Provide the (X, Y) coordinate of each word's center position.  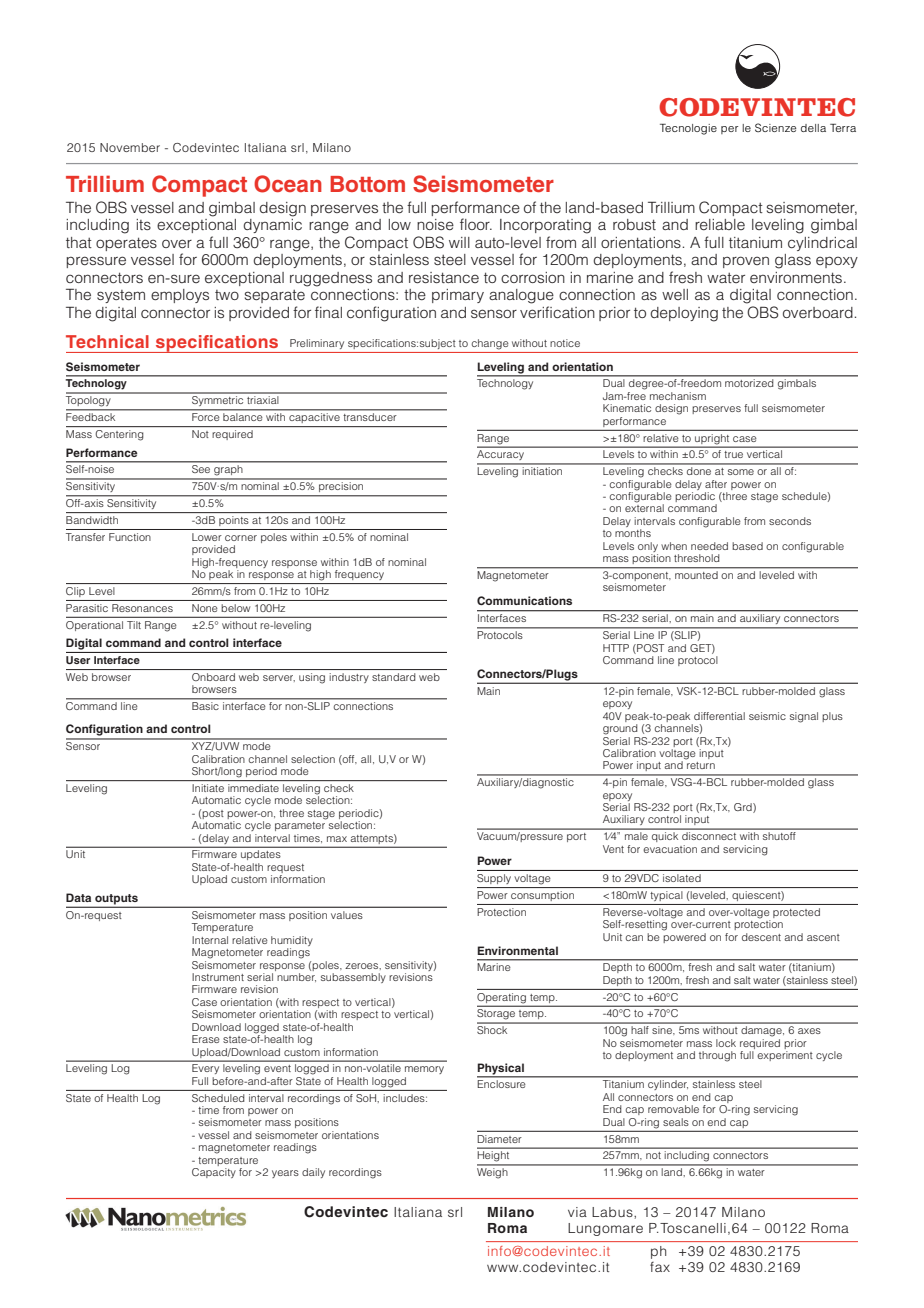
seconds (790, 521)
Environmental (517, 950)
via (577, 1212)
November (130, 147)
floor (476, 224)
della (813, 128)
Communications (524, 600)
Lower (207, 537)
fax (660, 1267)
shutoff (779, 836)
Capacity (214, 1173)
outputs (116, 900)
